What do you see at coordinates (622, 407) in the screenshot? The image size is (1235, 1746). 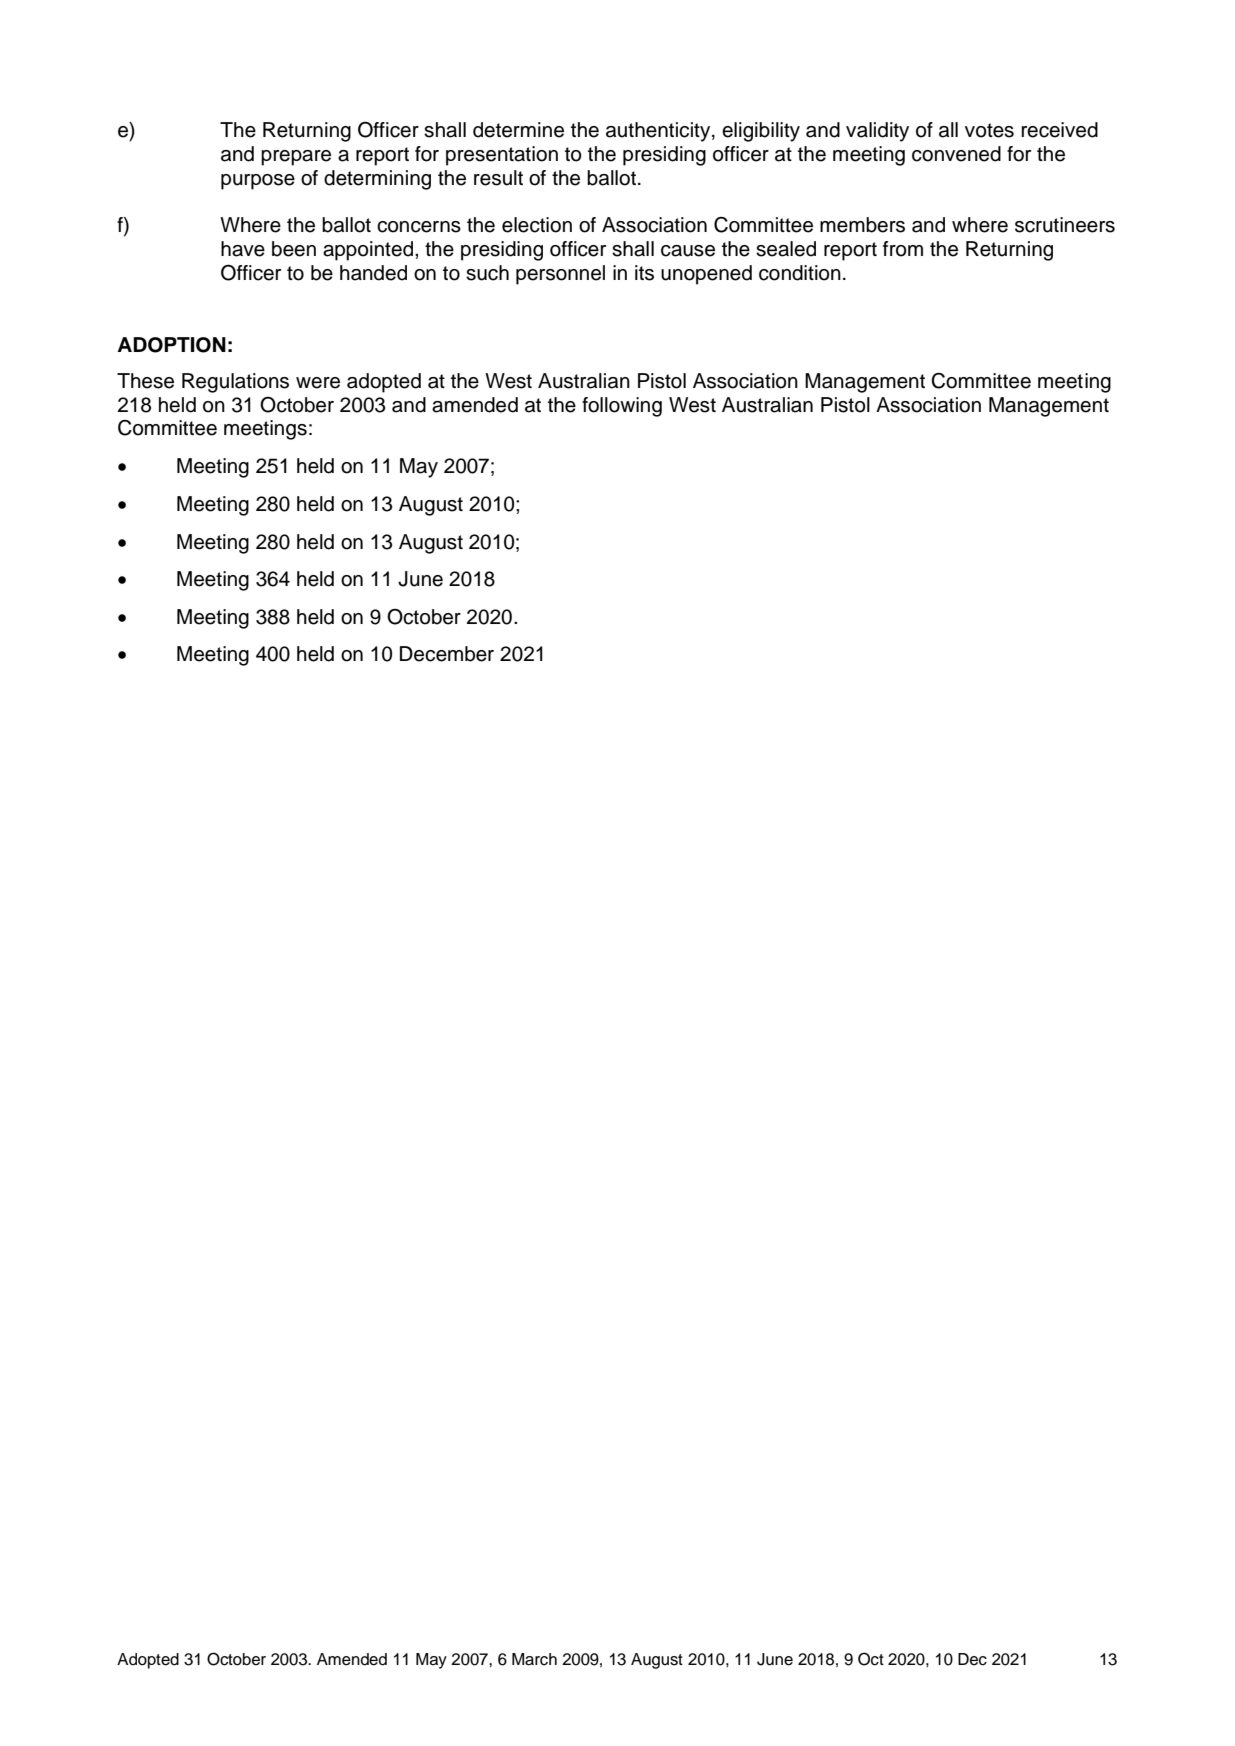 I see `following` at bounding box center [622, 407].
